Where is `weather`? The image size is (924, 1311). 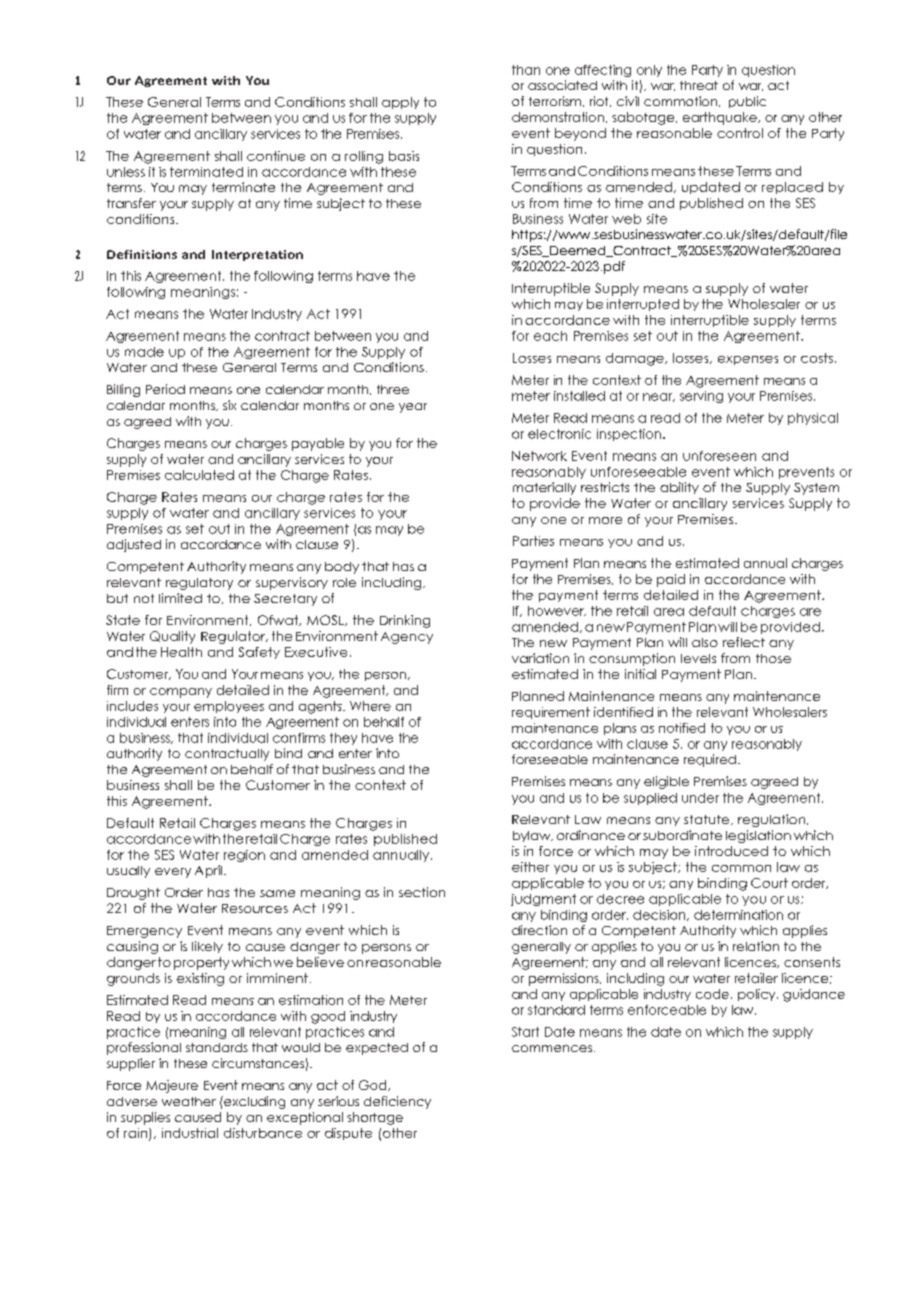
weather is located at coordinates (189, 1101).
